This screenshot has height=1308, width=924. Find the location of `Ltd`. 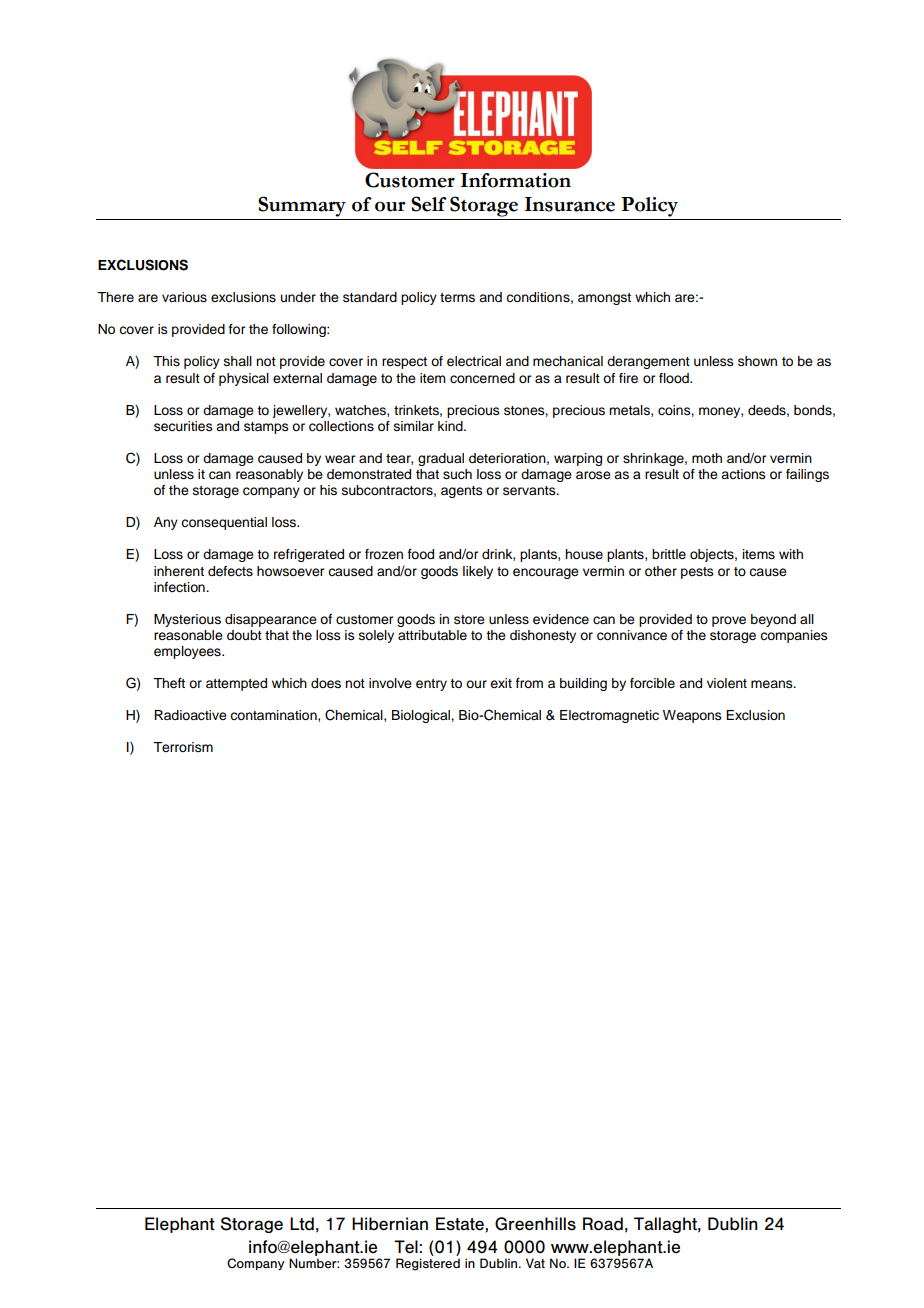

Ltd is located at coordinates (302, 1224).
